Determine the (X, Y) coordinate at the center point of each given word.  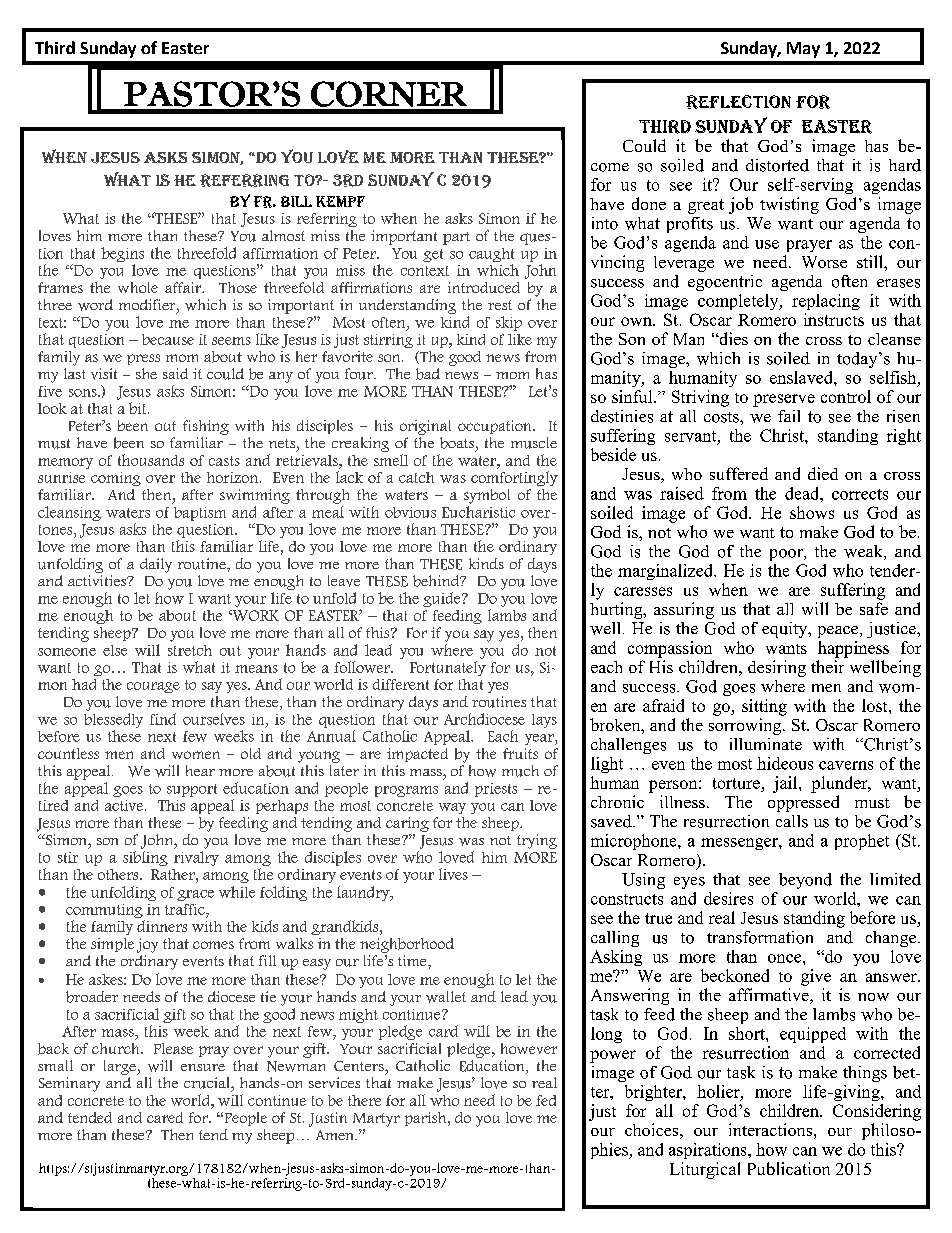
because (168, 339)
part (456, 238)
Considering (877, 1112)
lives (453, 874)
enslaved (802, 377)
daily (156, 565)
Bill (296, 201)
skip (509, 323)
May (803, 50)
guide (443, 599)
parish (427, 1119)
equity (786, 630)
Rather (174, 874)
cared (165, 1117)
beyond (805, 881)
